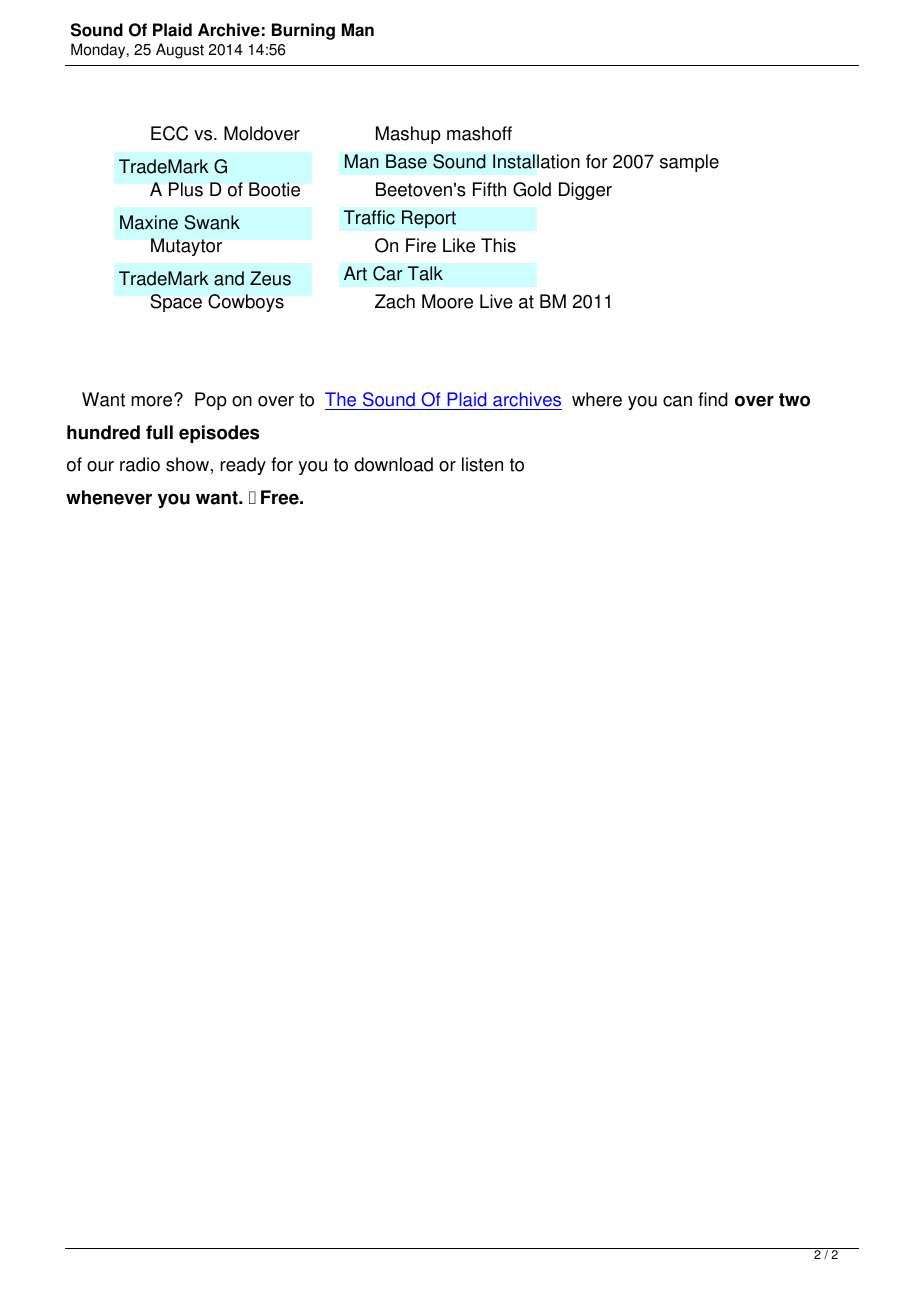 Image resolution: width=924 pixels, height=1308 pixels. Describe the element at coordinates (482, 464) in the screenshot. I see `listen` at that location.
